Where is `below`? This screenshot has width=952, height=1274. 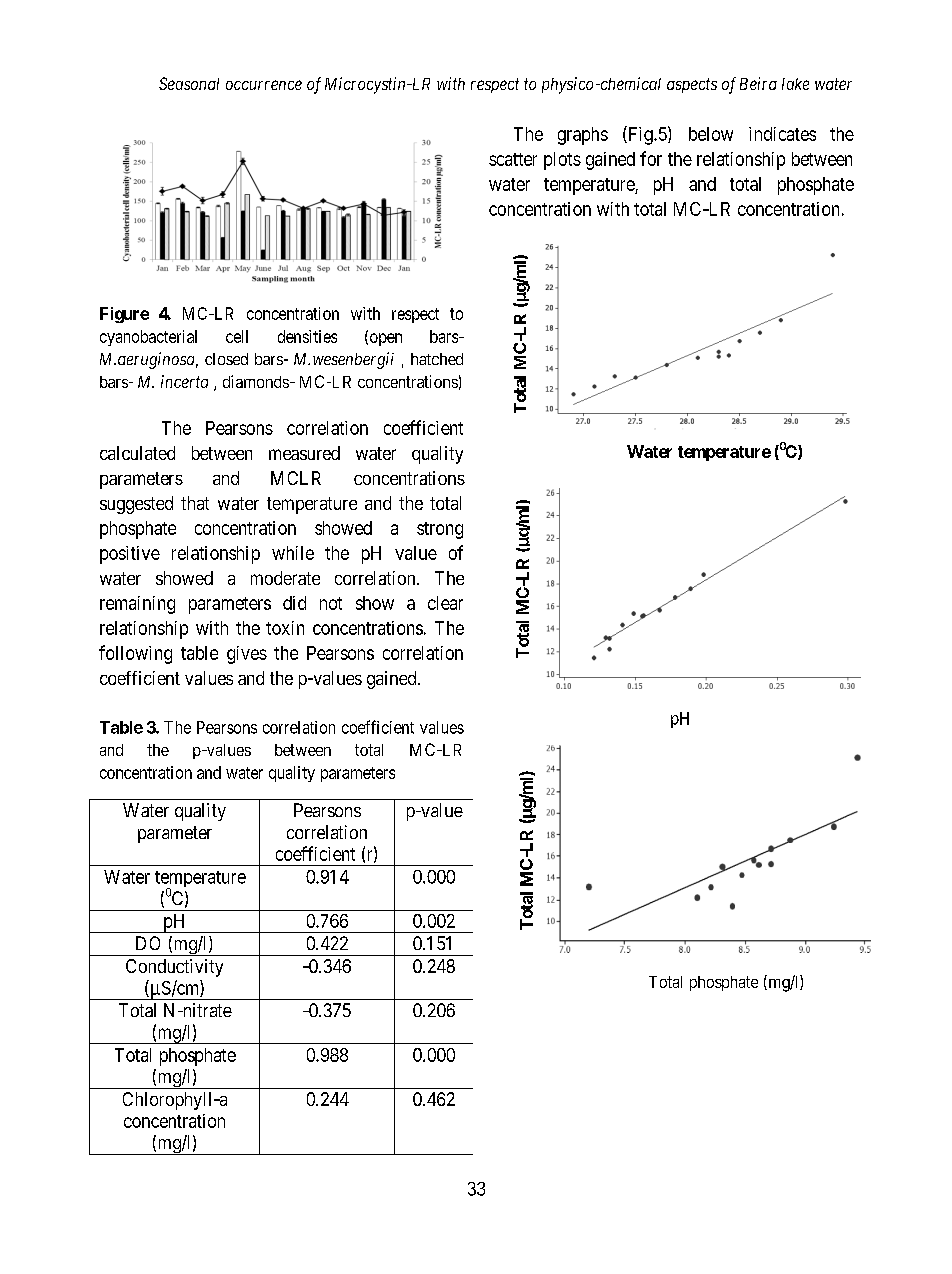
below is located at coordinates (711, 134).
